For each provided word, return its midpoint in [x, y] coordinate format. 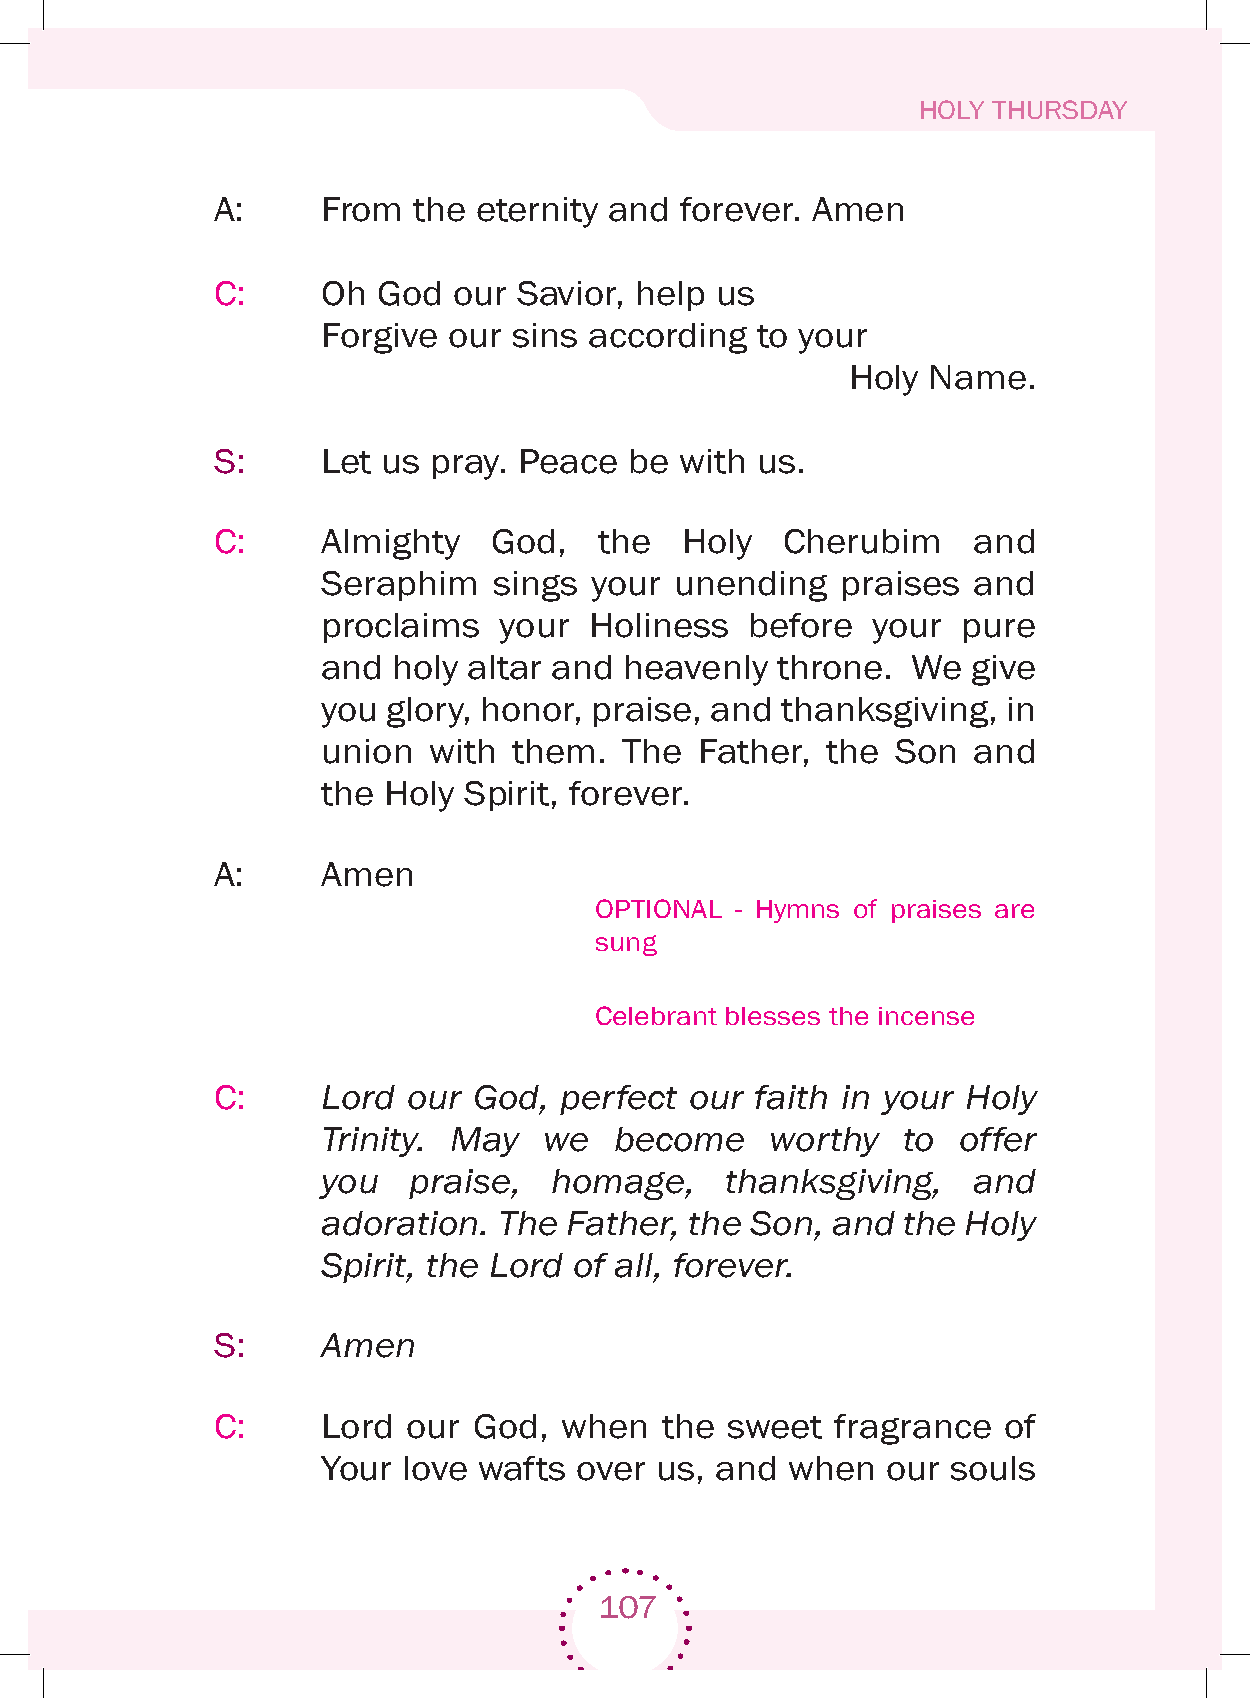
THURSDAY [1059, 109]
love [436, 1468]
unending [752, 586]
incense [926, 1016]
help [671, 296]
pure [999, 631]
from [362, 209]
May [486, 1142]
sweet [775, 1427]
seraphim [398, 586]
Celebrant [656, 1015]
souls [993, 1468]
